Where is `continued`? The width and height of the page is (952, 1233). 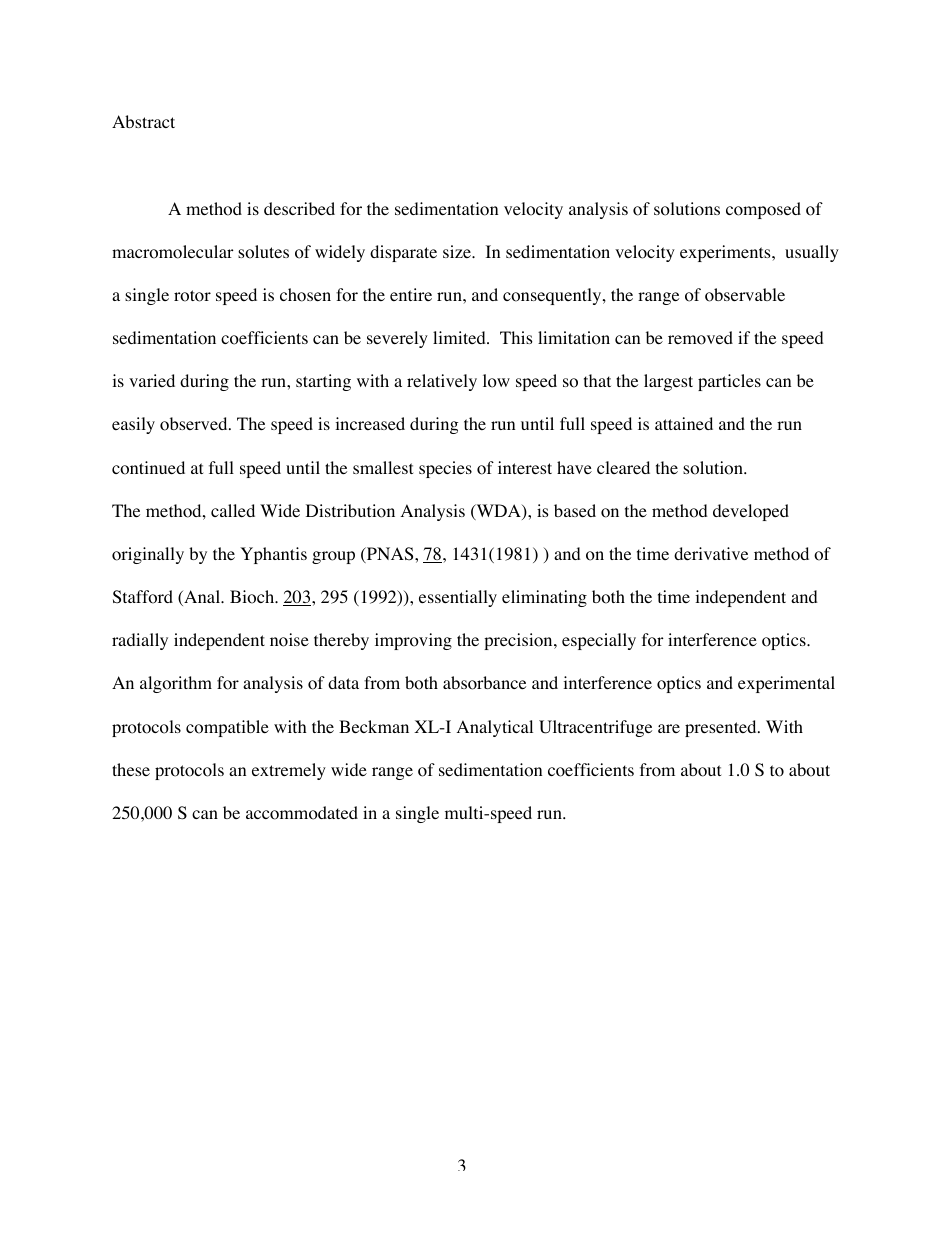 continued is located at coordinates (148, 468).
